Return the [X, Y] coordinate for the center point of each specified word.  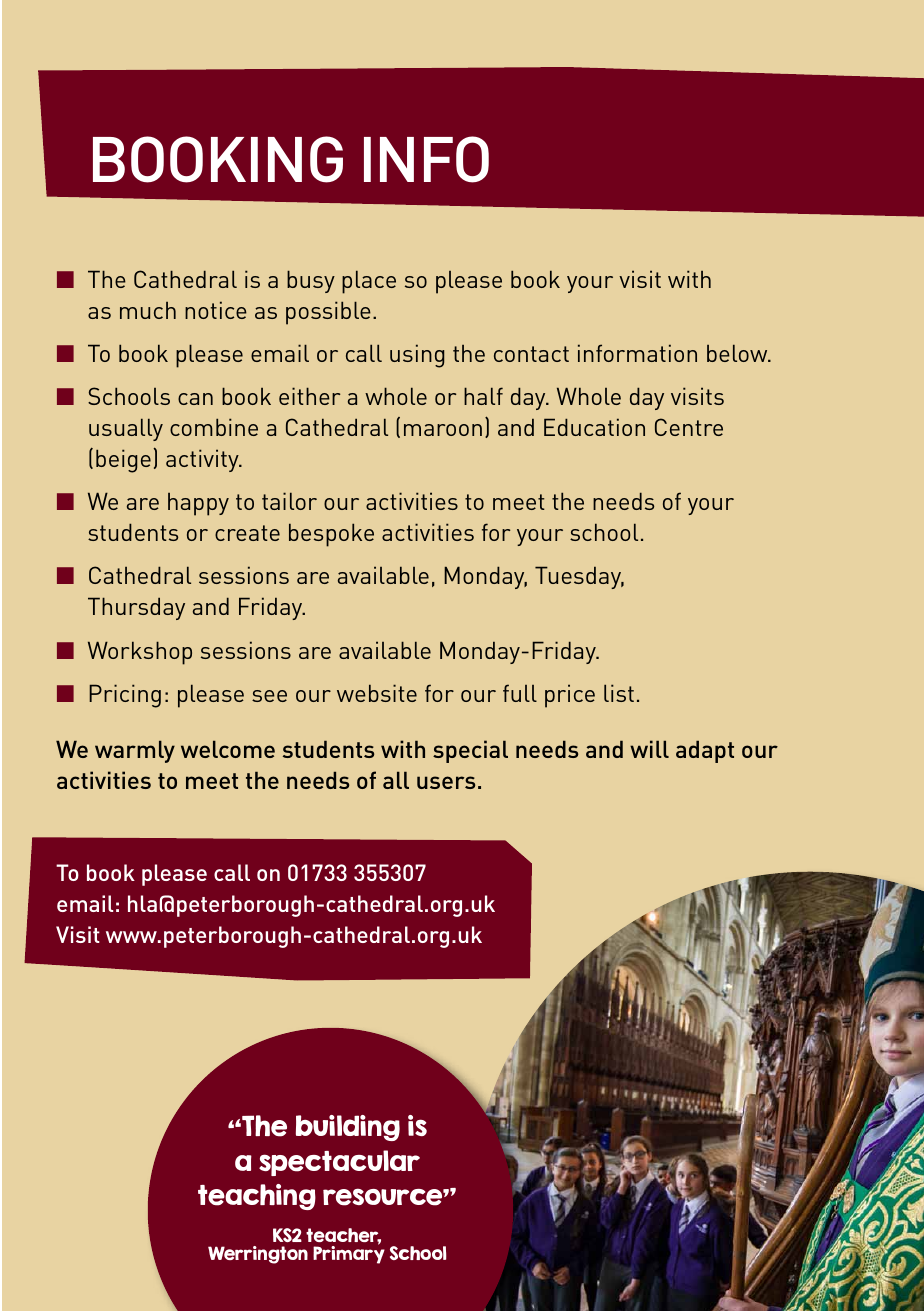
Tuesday [579, 577]
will [649, 749]
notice [216, 310]
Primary [349, 1254]
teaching [257, 1197]
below [738, 353]
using [417, 356]
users [446, 782]
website [377, 693]
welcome [228, 749]
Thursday [136, 608]
